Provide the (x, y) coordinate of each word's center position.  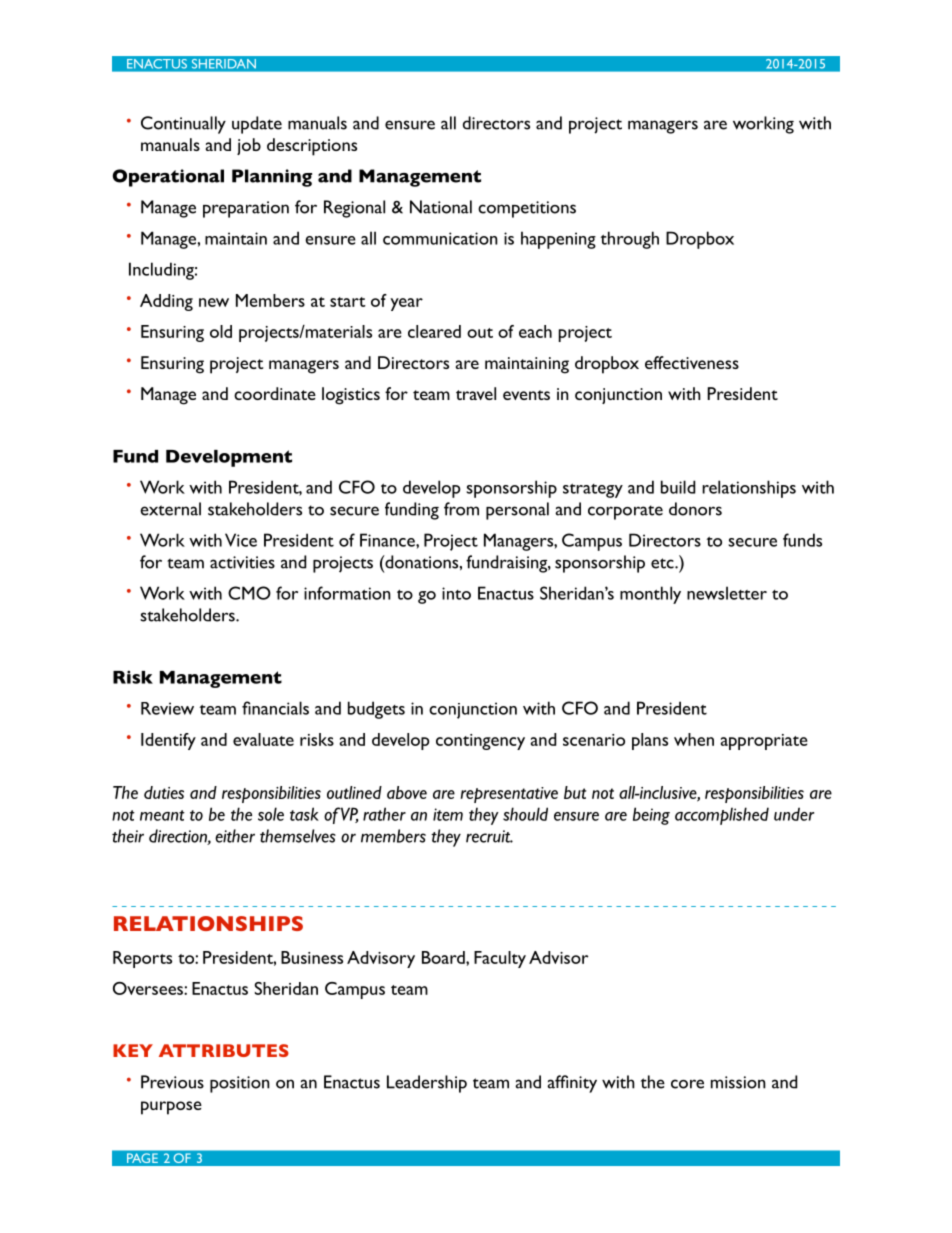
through (629, 240)
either (235, 836)
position (240, 1084)
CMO (249, 593)
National (441, 207)
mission (738, 1082)
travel (476, 393)
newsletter (727, 593)
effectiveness (692, 362)
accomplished (722, 816)
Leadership (427, 1084)
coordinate (275, 393)
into (456, 593)
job (249, 146)
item (448, 814)
